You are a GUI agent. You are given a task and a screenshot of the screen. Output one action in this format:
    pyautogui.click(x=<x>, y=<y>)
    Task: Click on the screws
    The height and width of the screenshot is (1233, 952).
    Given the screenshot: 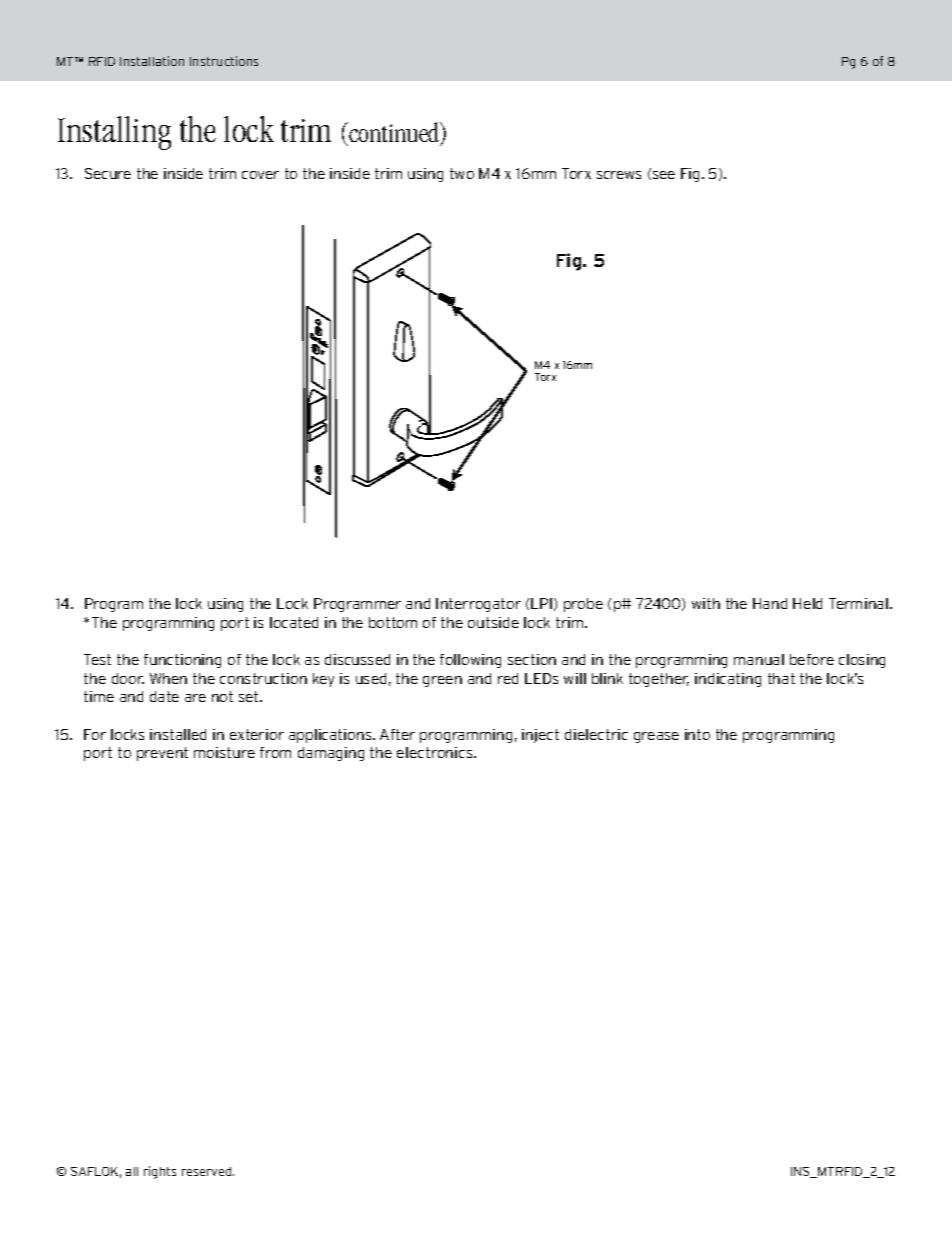 What is the action you would take?
    pyautogui.click(x=619, y=175)
